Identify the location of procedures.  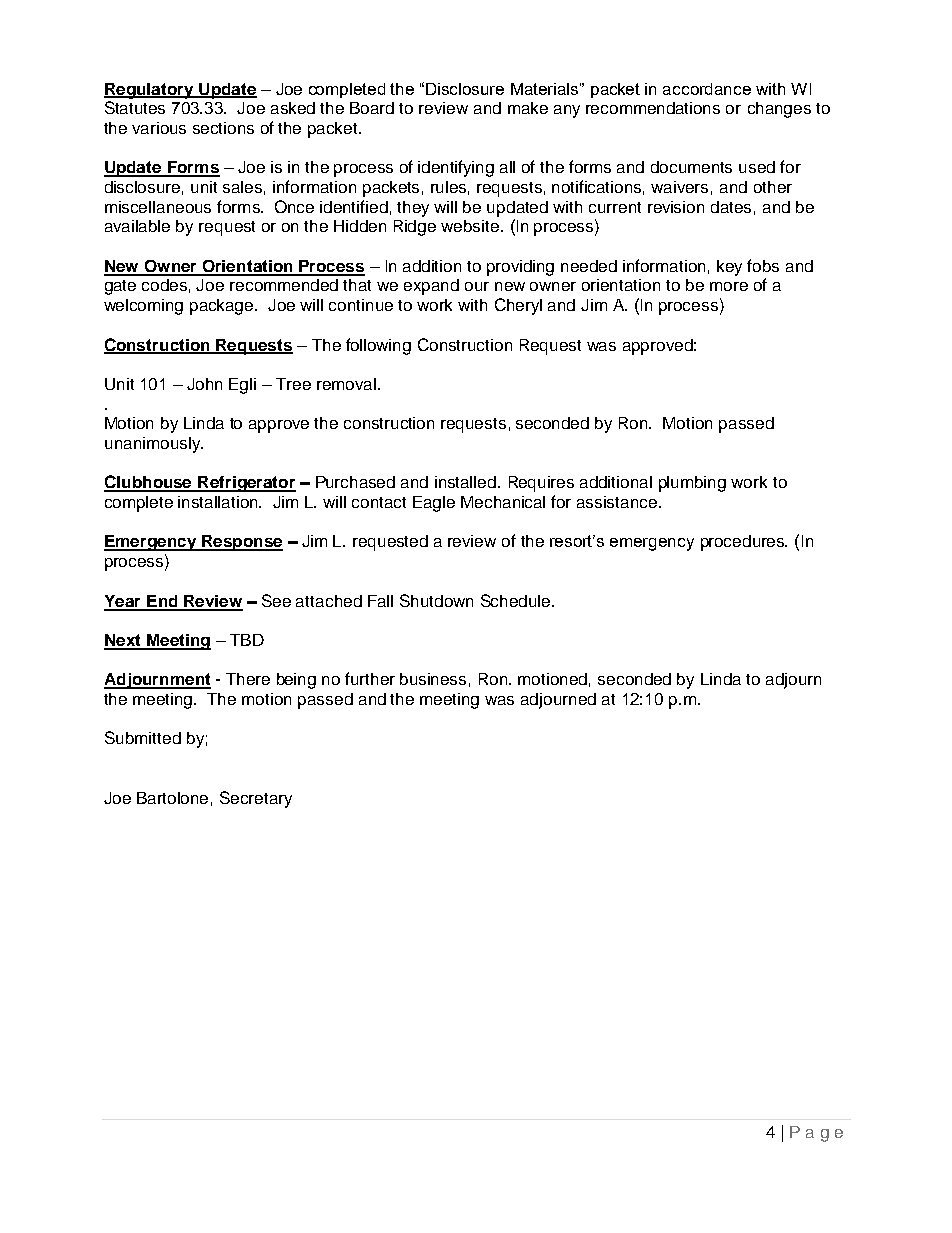
(744, 543).
